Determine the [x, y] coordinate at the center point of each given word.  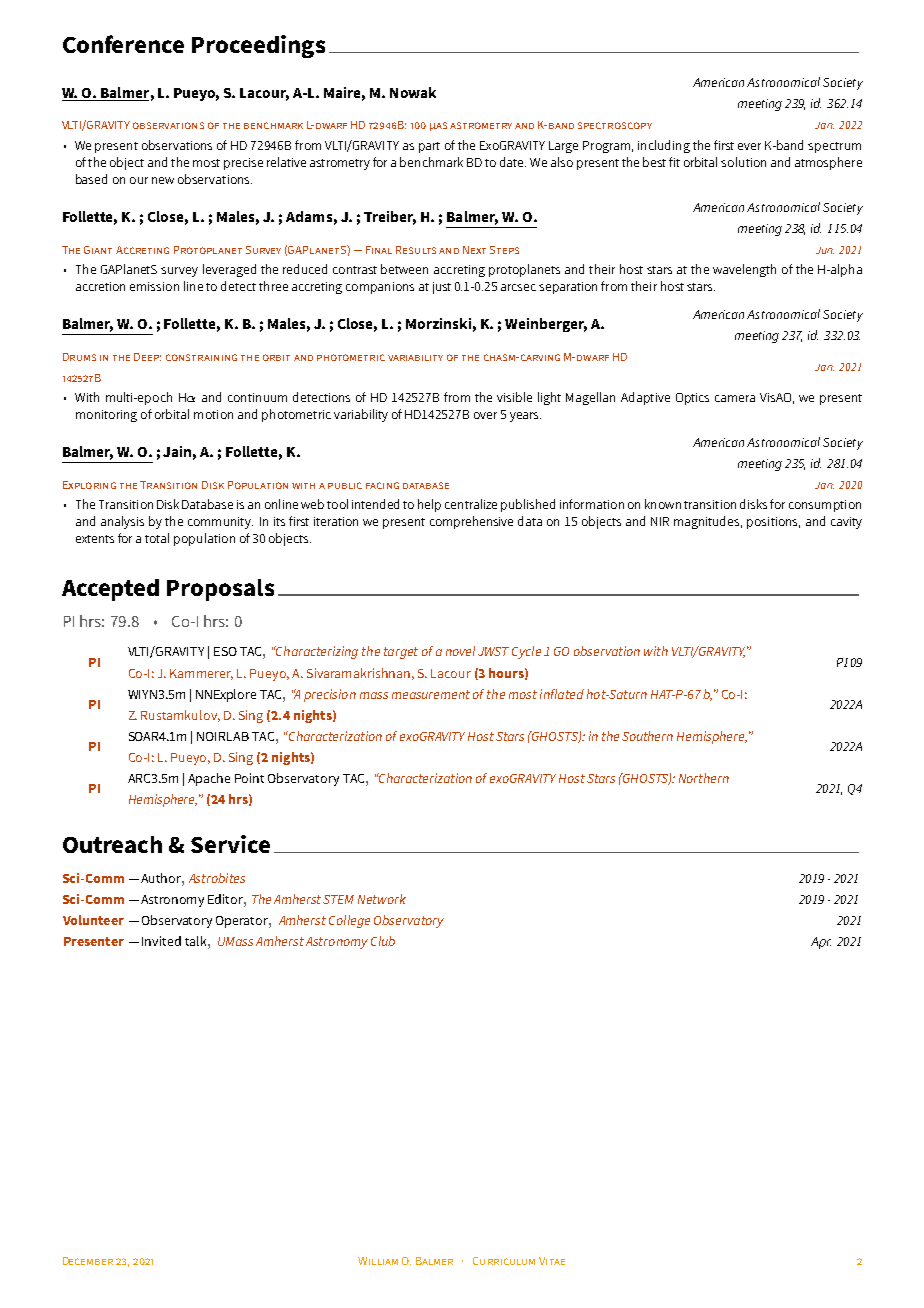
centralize [471, 504]
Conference [123, 44]
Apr [821, 943]
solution [743, 162]
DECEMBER [88, 1261]
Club [383, 941]
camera [735, 398]
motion [213, 414]
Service [230, 844]
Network [382, 899]
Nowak [413, 92]
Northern [704, 778]
